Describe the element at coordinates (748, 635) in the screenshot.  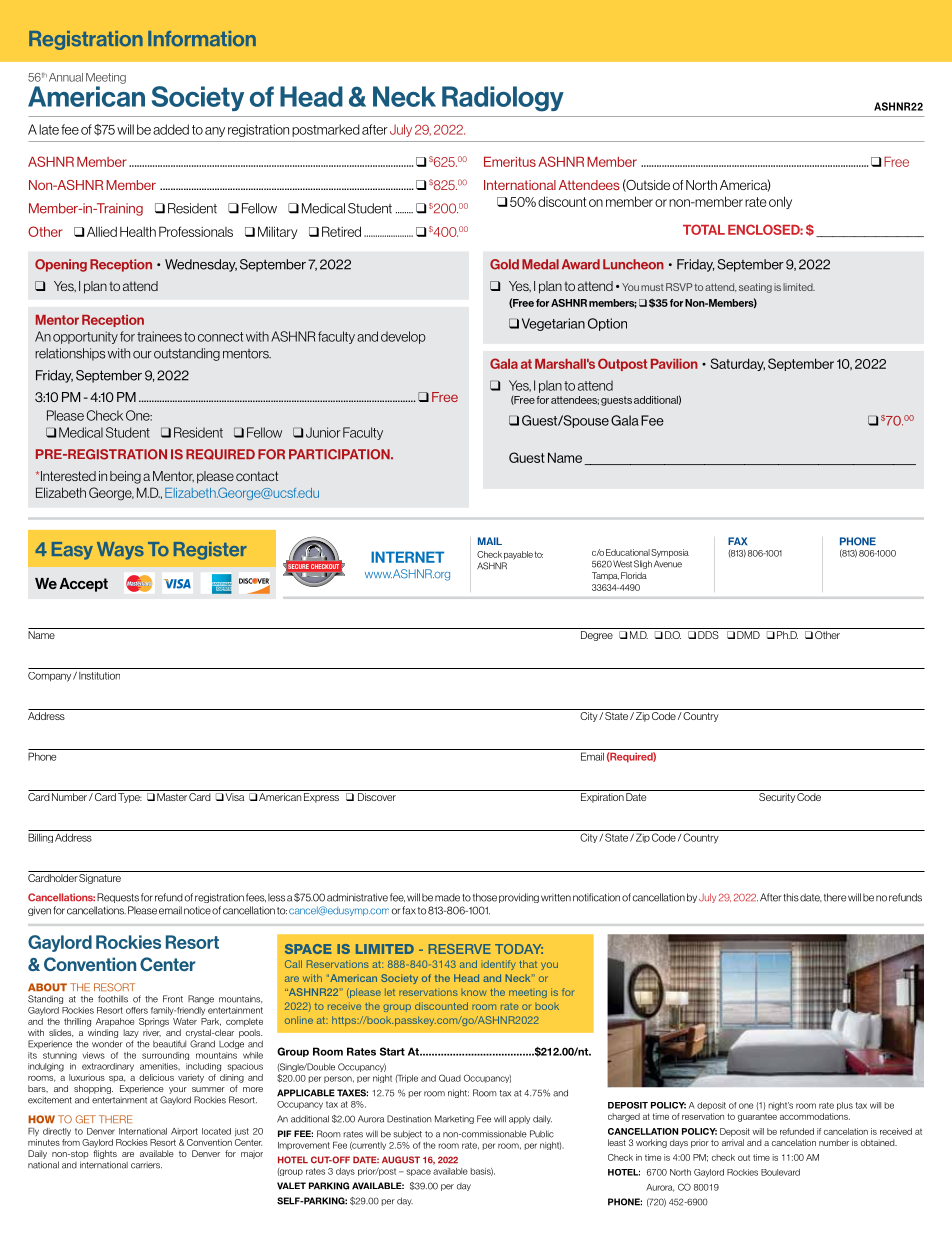
I see `DMD` at that location.
